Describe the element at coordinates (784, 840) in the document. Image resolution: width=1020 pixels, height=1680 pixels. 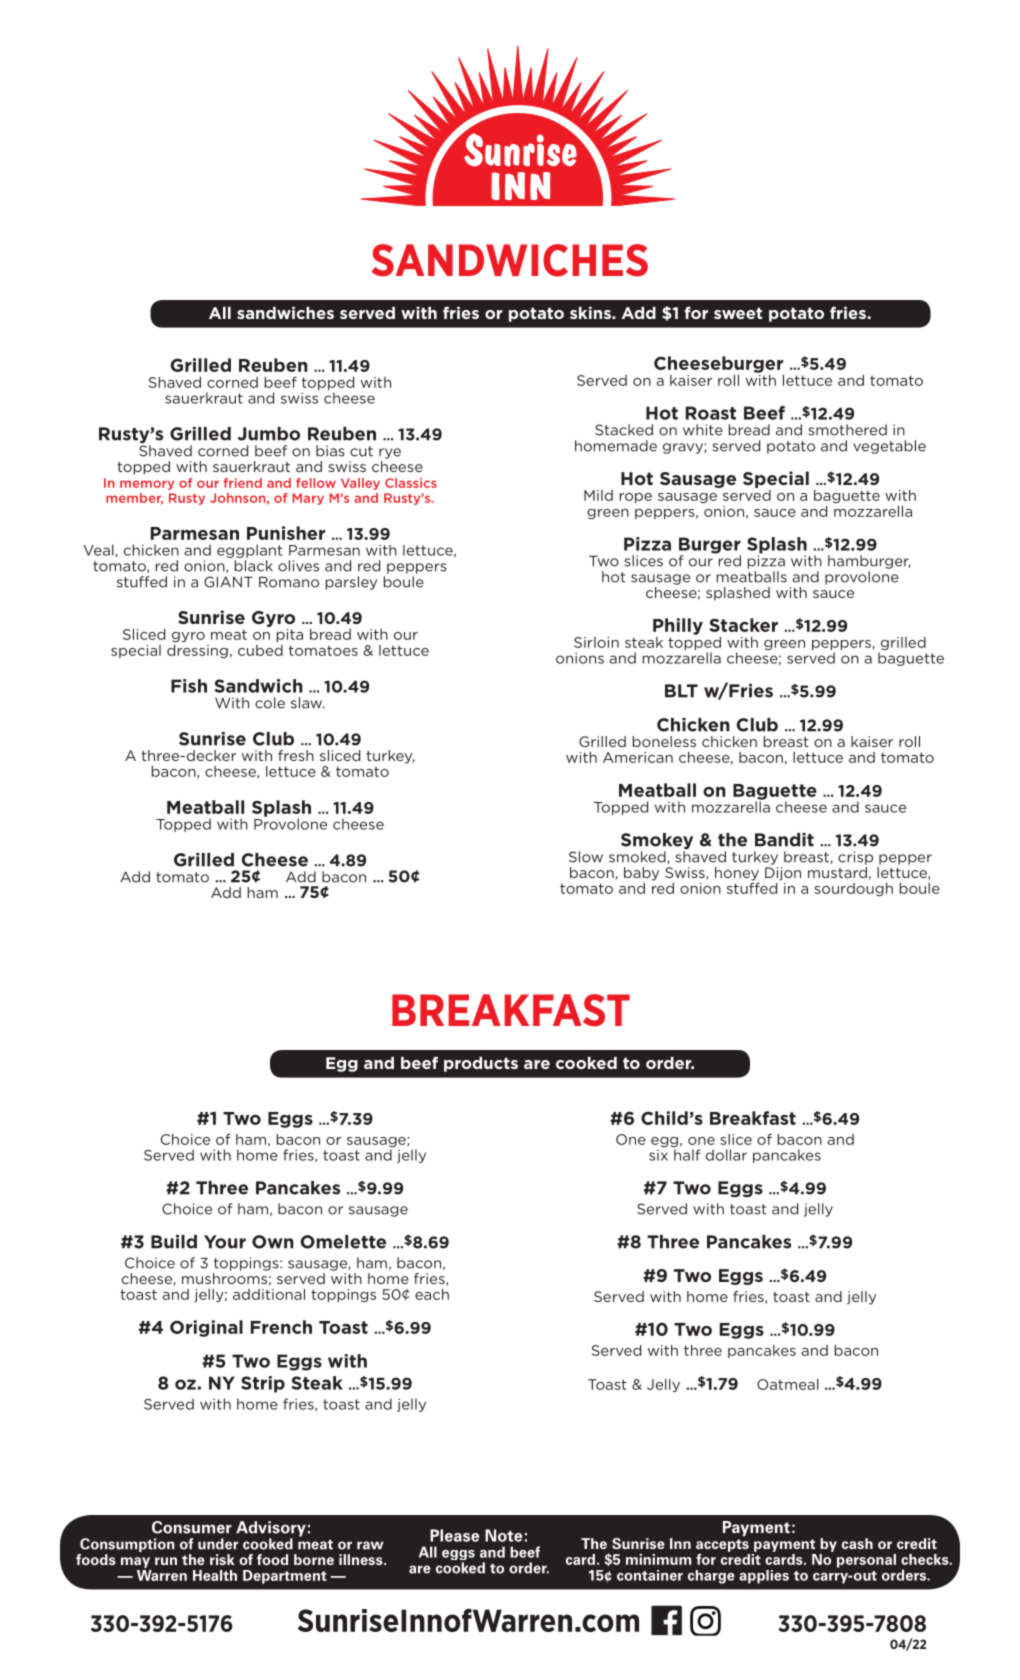
I see `Bandit` at that location.
